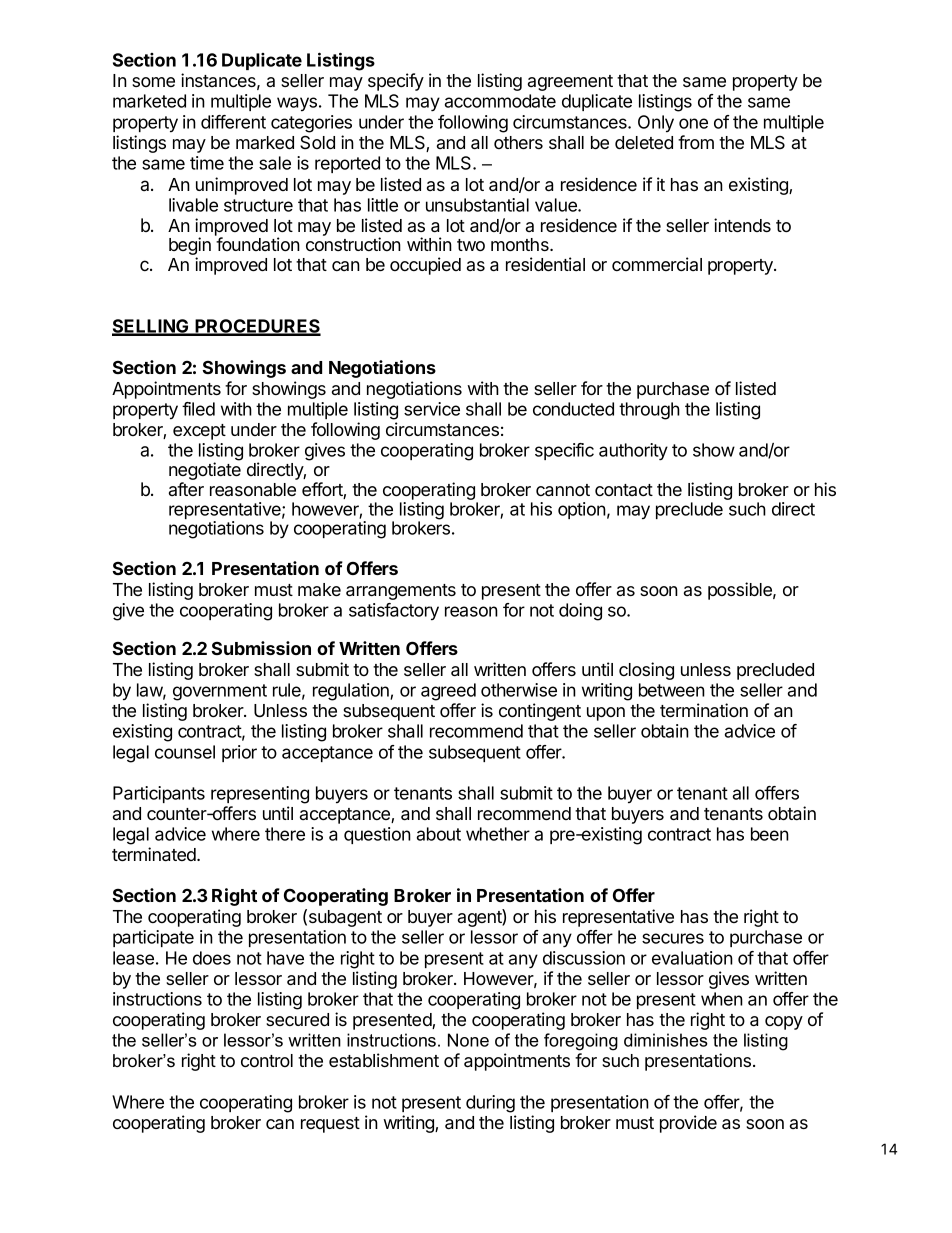 The image size is (952, 1233). What do you see at coordinates (439, 834) in the screenshot?
I see `about` at bounding box center [439, 834].
